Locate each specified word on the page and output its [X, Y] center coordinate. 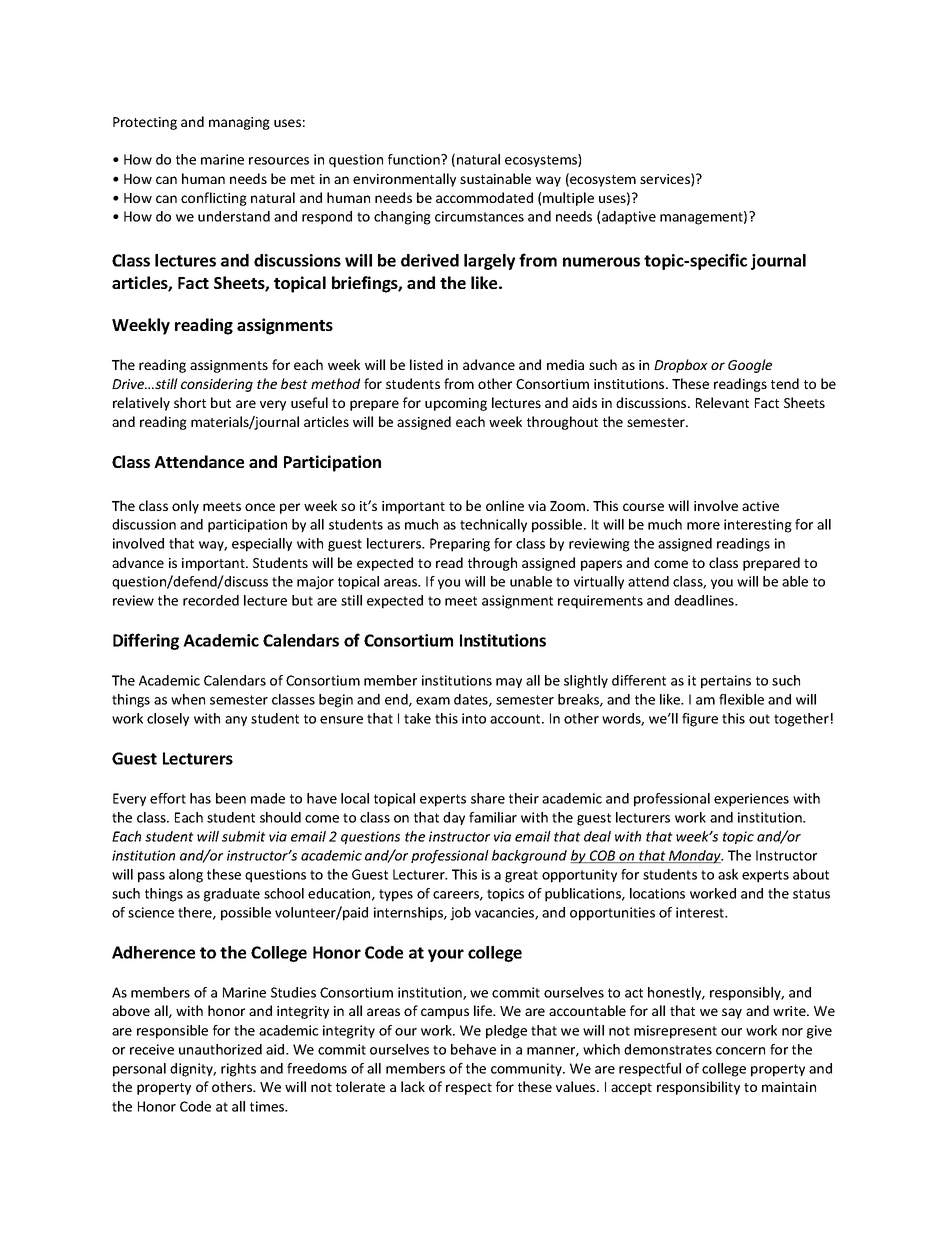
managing [239, 123]
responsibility [698, 1088]
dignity [193, 1070]
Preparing [460, 545]
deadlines [705, 600]
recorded [211, 600]
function [415, 159]
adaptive [629, 218]
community [527, 1069]
